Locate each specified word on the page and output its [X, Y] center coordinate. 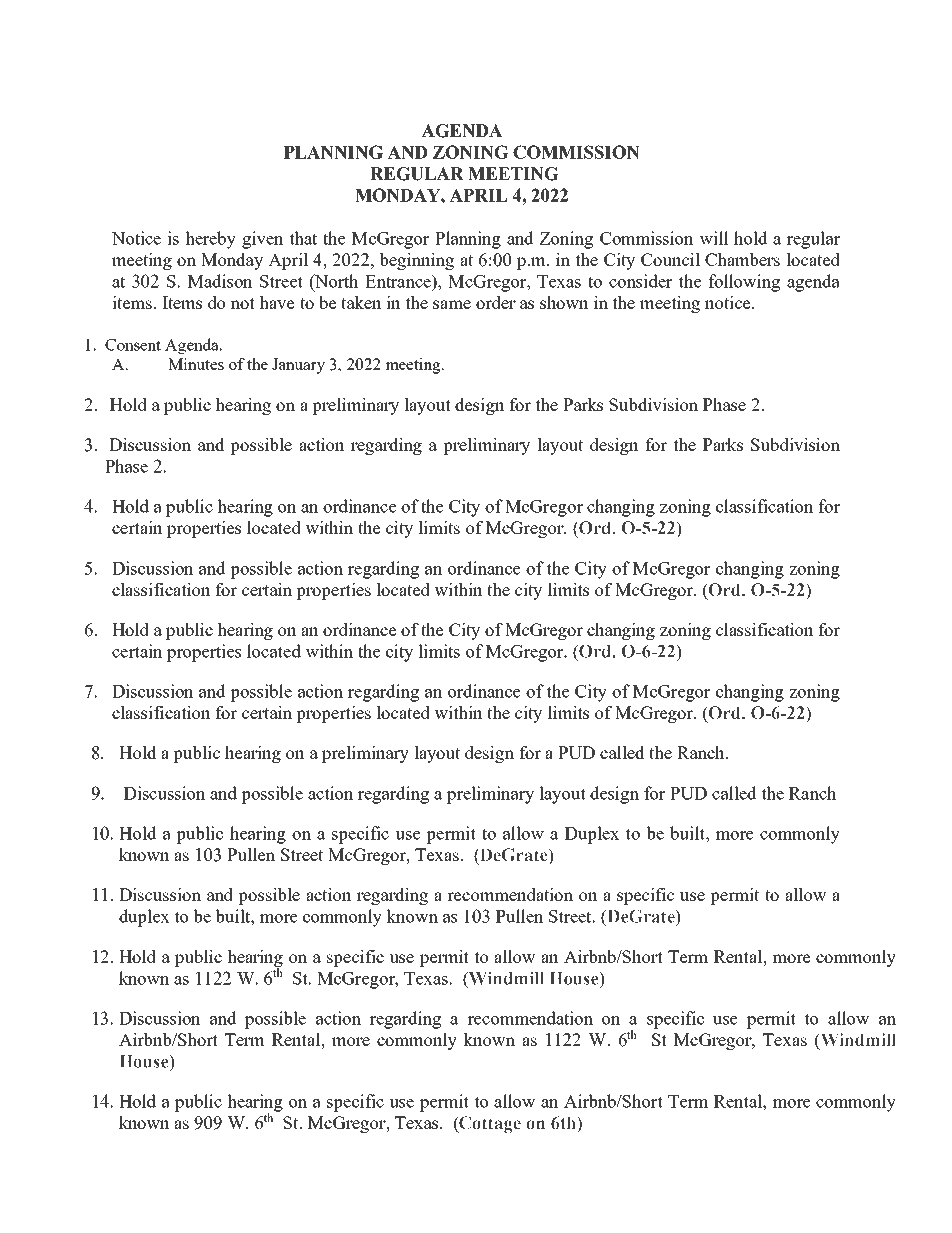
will [714, 238]
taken [361, 302]
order [496, 302]
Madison [220, 281]
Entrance [399, 281]
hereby [210, 240]
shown [564, 302]
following [744, 283]
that [303, 238]
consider [641, 281]
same [452, 304]
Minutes [196, 364]
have [276, 302]
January [298, 366]
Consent [133, 345]
